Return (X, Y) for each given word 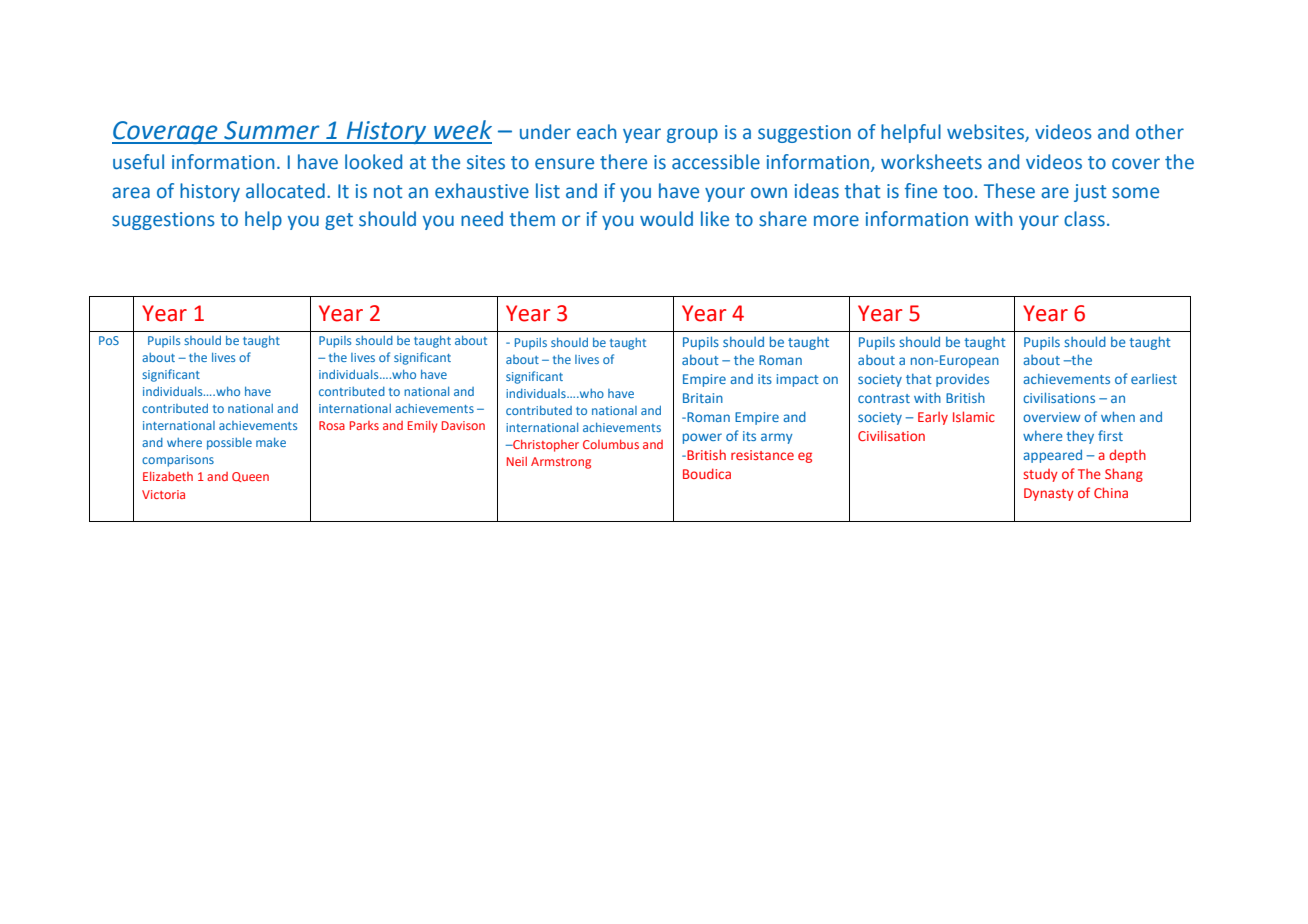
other (1160, 132)
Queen (250, 477)
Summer (271, 130)
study (1040, 475)
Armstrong (561, 463)
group (692, 135)
